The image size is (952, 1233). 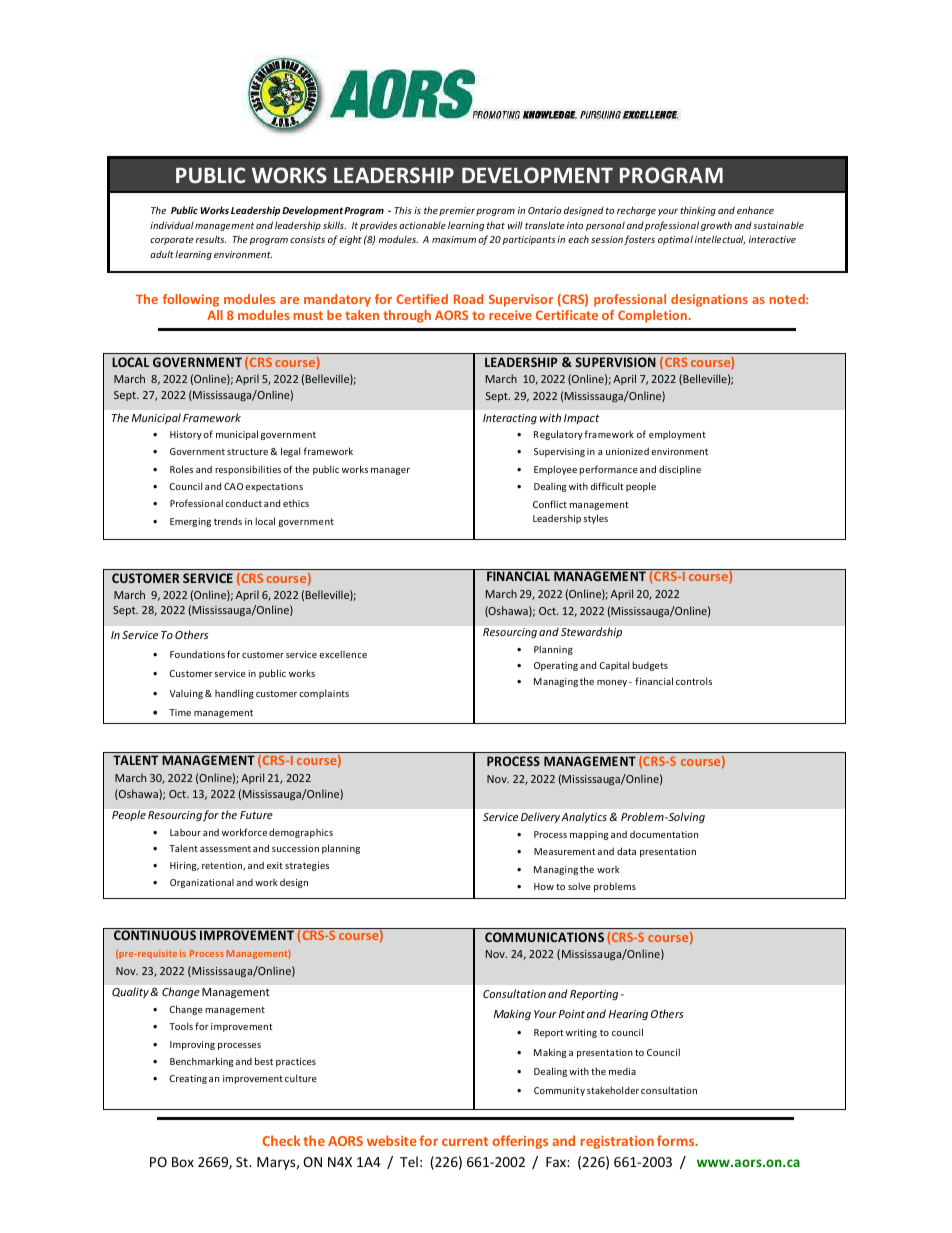 I want to click on results, so click(x=211, y=239).
